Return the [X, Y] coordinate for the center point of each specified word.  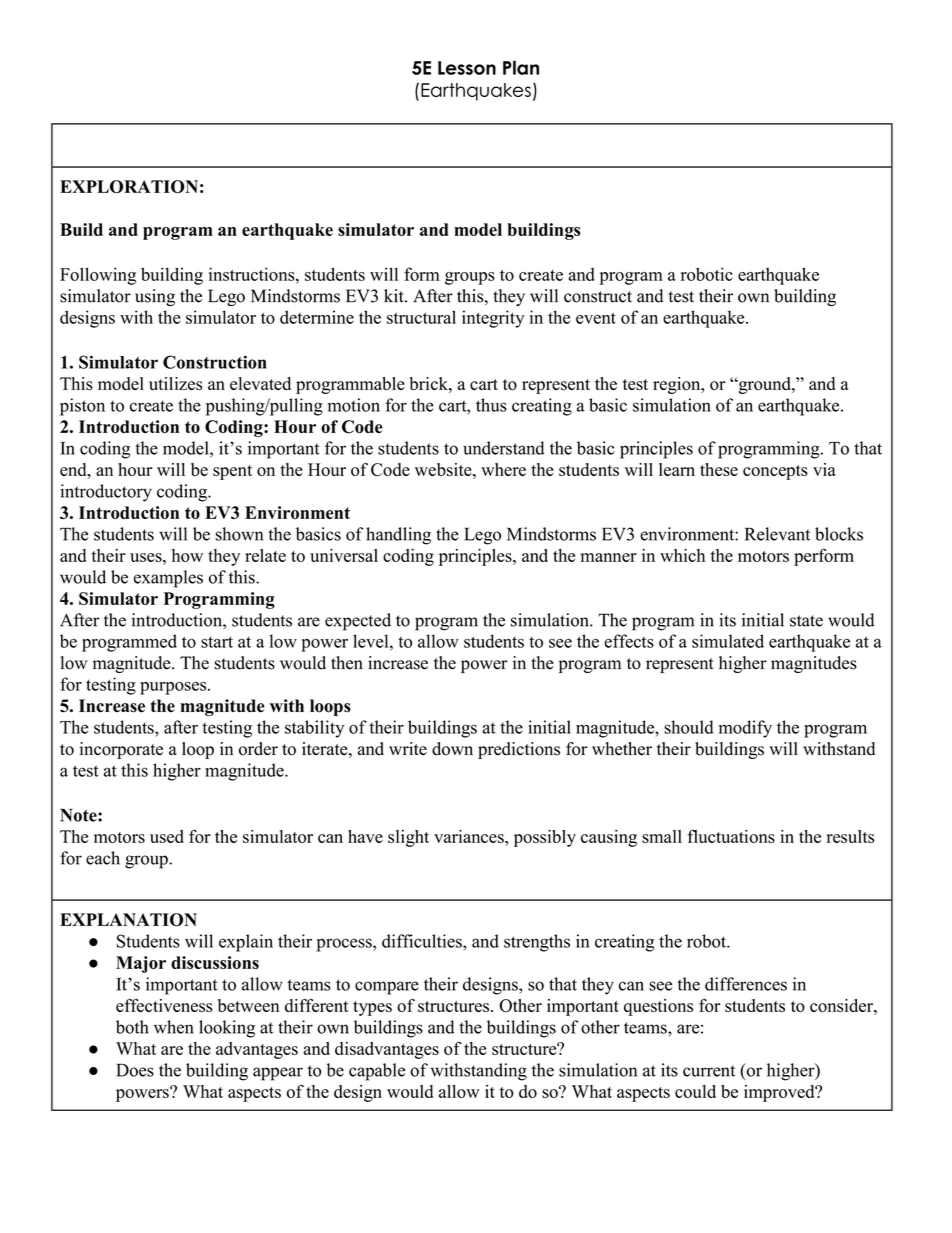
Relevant [777, 534]
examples [168, 579]
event [596, 318]
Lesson [467, 68]
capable [377, 1072]
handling [398, 536]
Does [135, 1070]
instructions [253, 274]
